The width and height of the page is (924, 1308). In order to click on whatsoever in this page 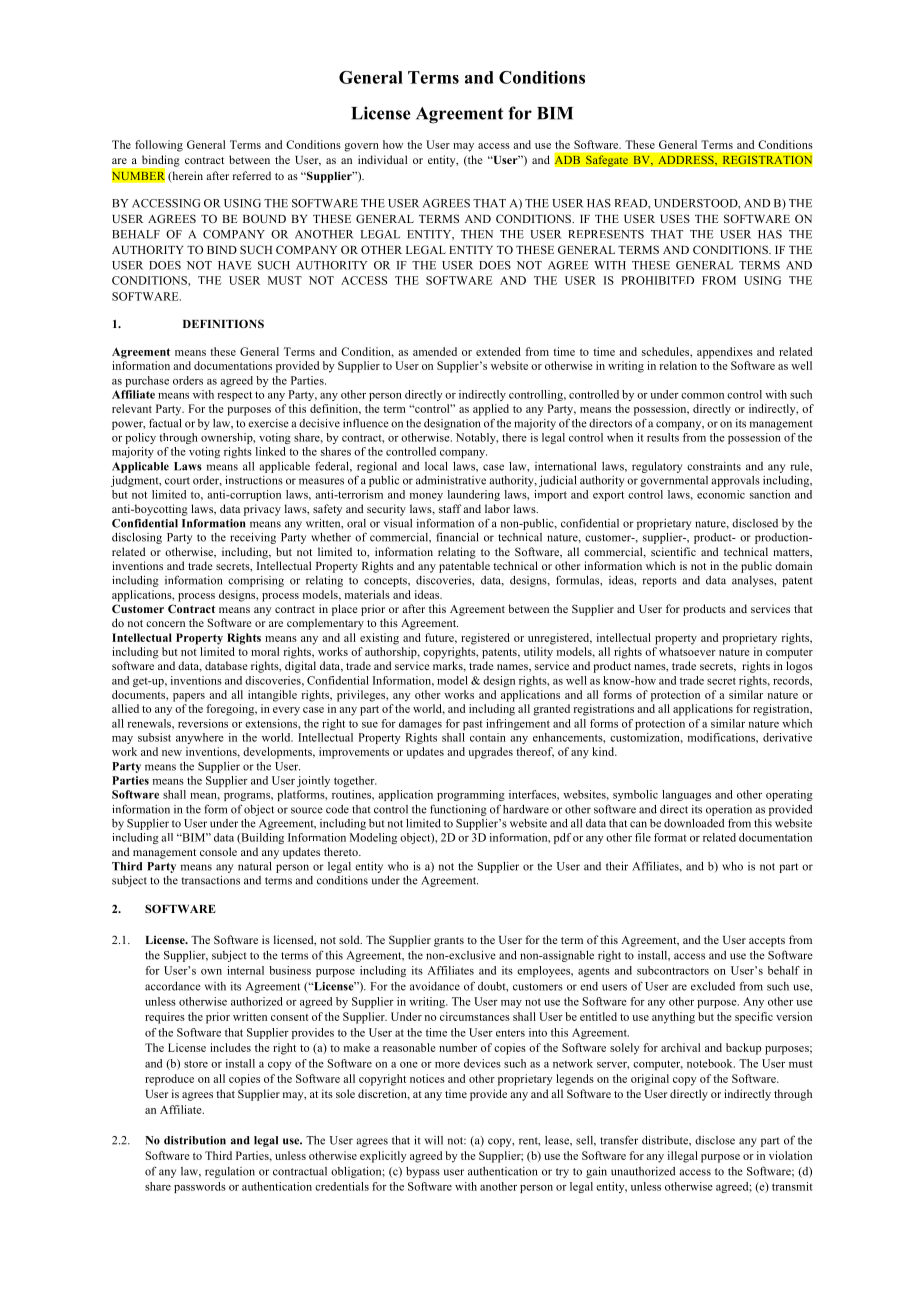, I will do `click(687, 651)`.
